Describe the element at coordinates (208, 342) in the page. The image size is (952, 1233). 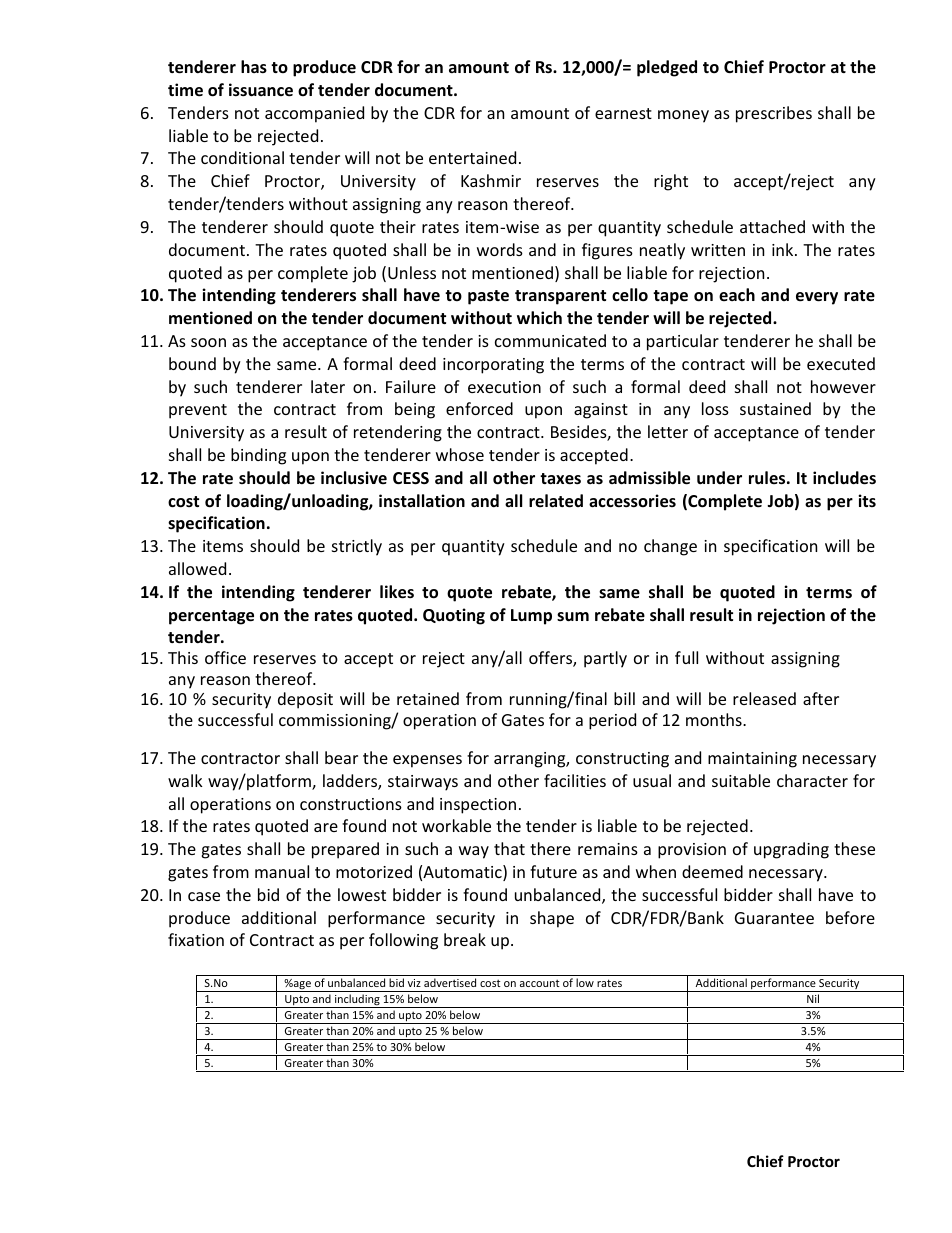
I see `soon` at that location.
